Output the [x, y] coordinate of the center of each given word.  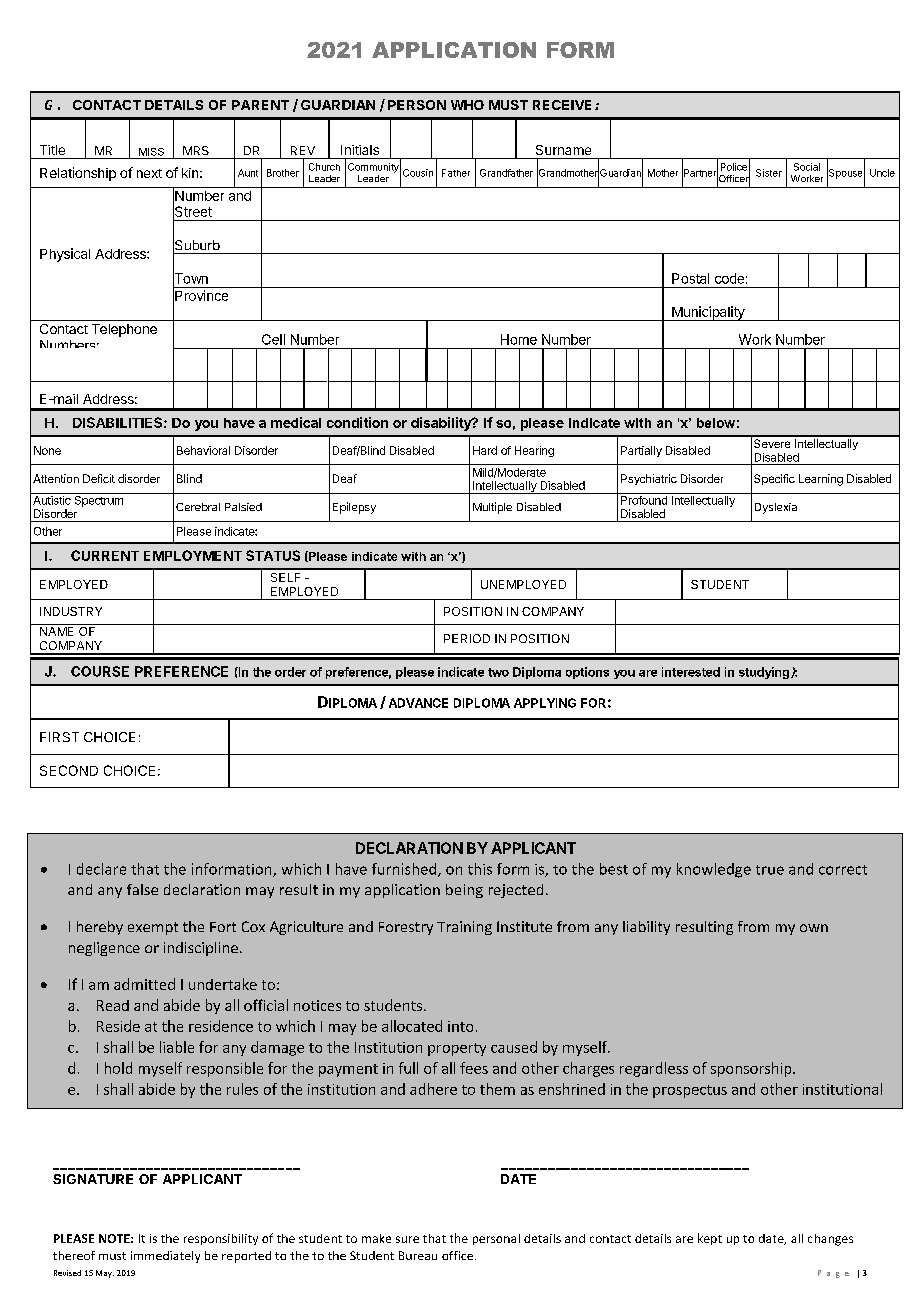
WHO [467, 105]
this [480, 869]
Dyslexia [776, 508]
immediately [165, 1257]
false [142, 889]
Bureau [418, 1255]
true [770, 870]
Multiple [492, 508]
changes [830, 1240]
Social [807, 167]
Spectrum [98, 500]
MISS [151, 152]
